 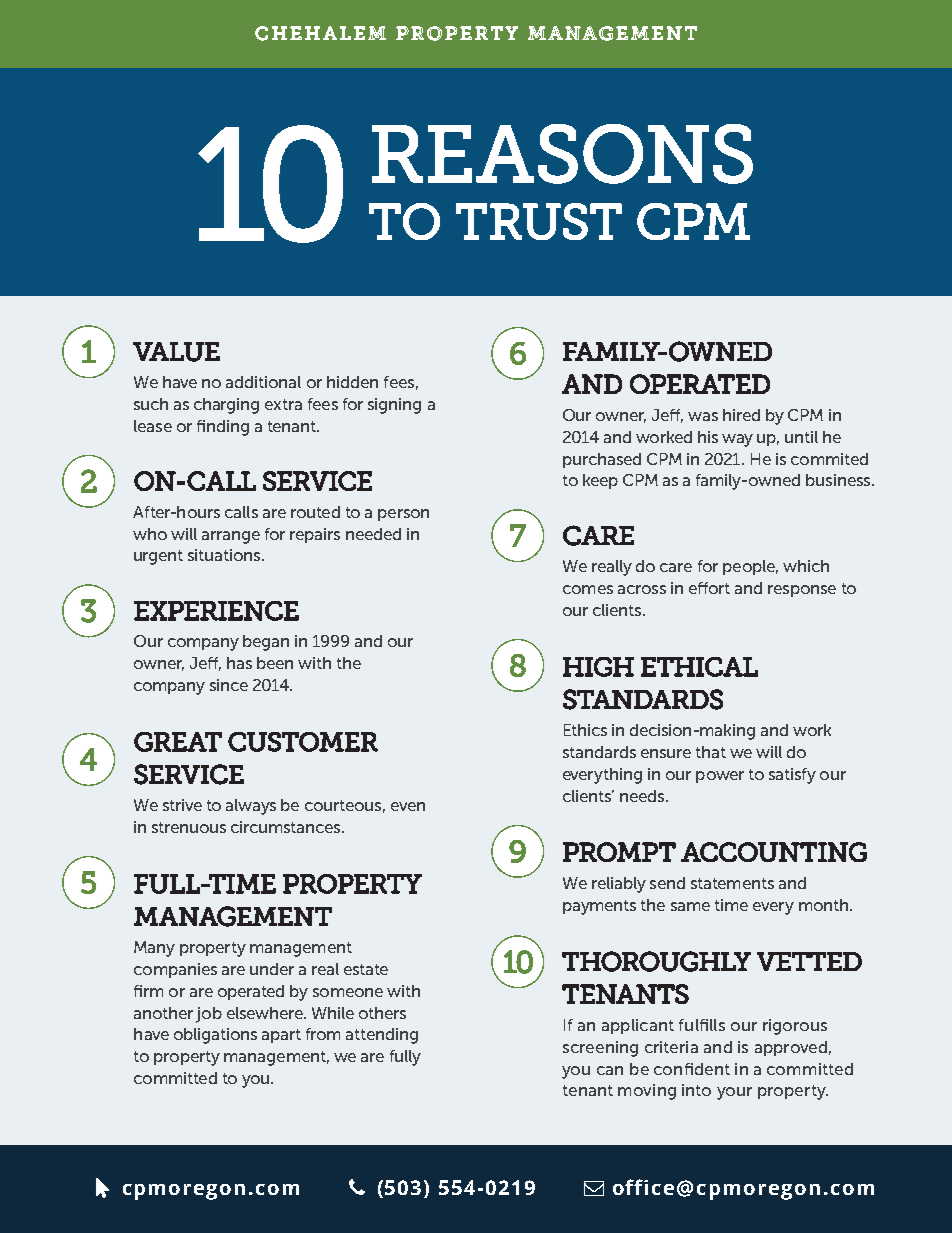 What do you see at coordinates (394, 406) in the screenshot?
I see `signing` at bounding box center [394, 406].
